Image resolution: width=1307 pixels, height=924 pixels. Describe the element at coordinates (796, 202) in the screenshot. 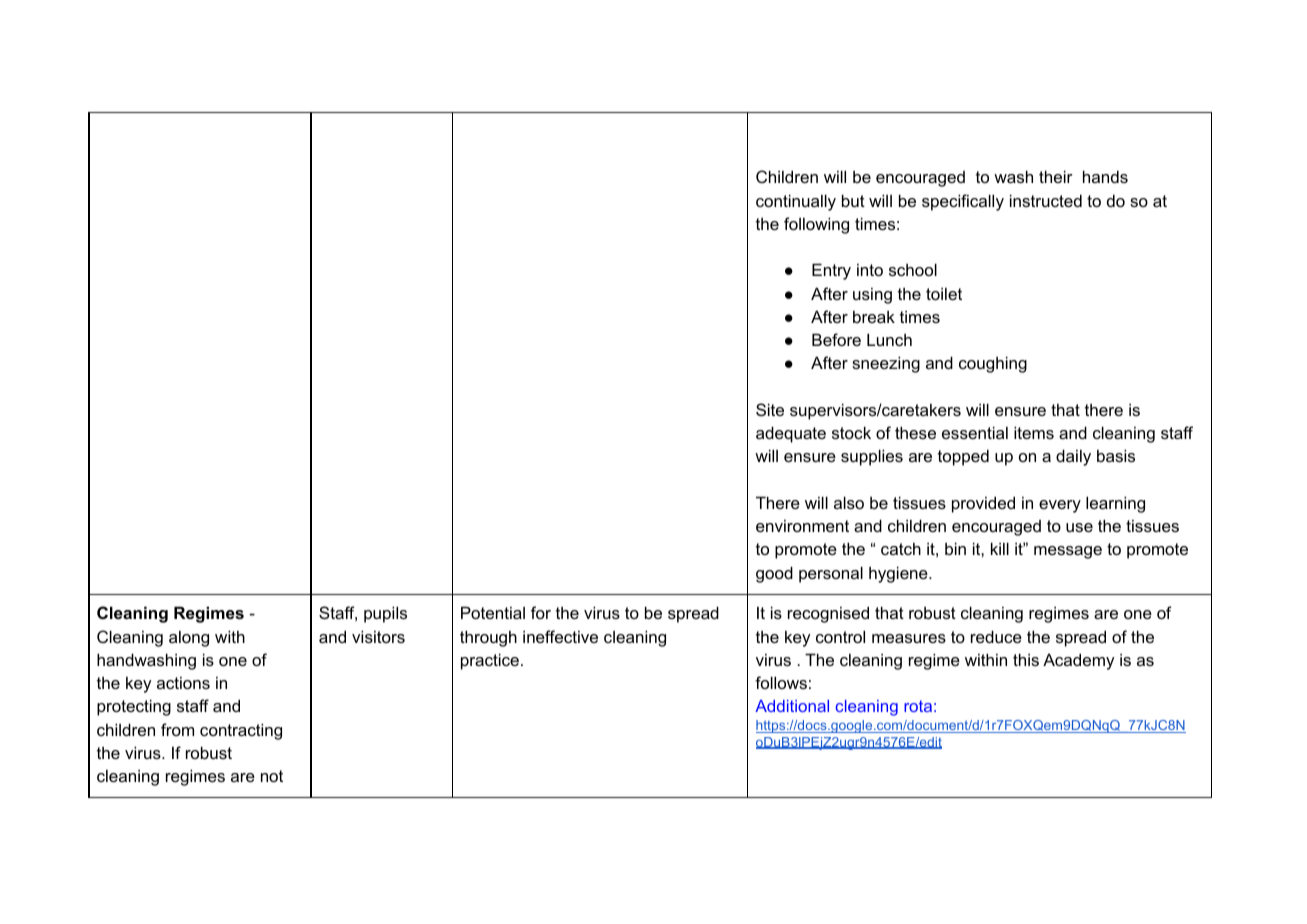

I see `continually` at that location.
